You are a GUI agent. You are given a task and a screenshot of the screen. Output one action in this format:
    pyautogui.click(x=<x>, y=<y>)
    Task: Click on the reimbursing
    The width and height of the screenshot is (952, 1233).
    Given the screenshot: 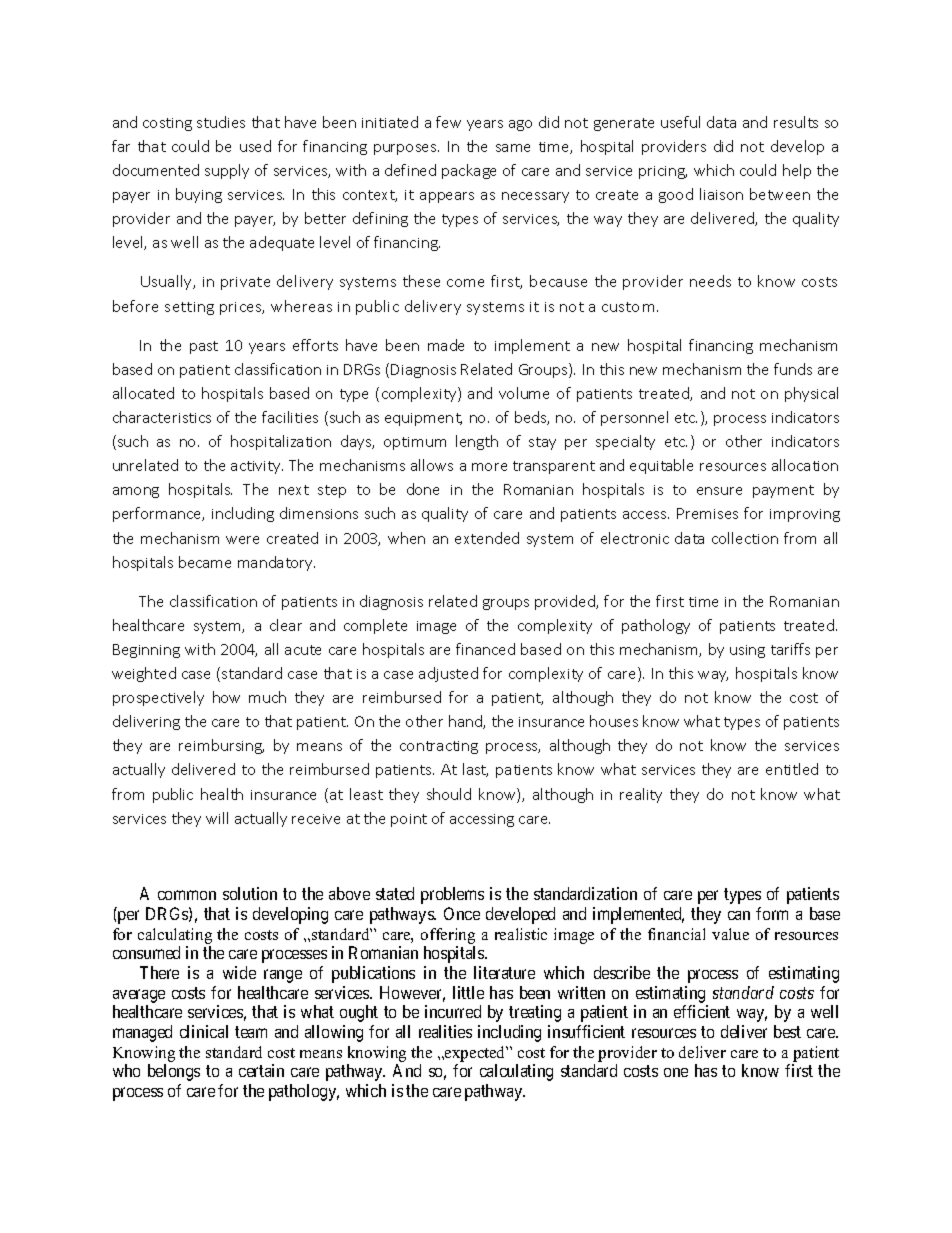 What is the action you would take?
    pyautogui.click(x=221, y=746)
